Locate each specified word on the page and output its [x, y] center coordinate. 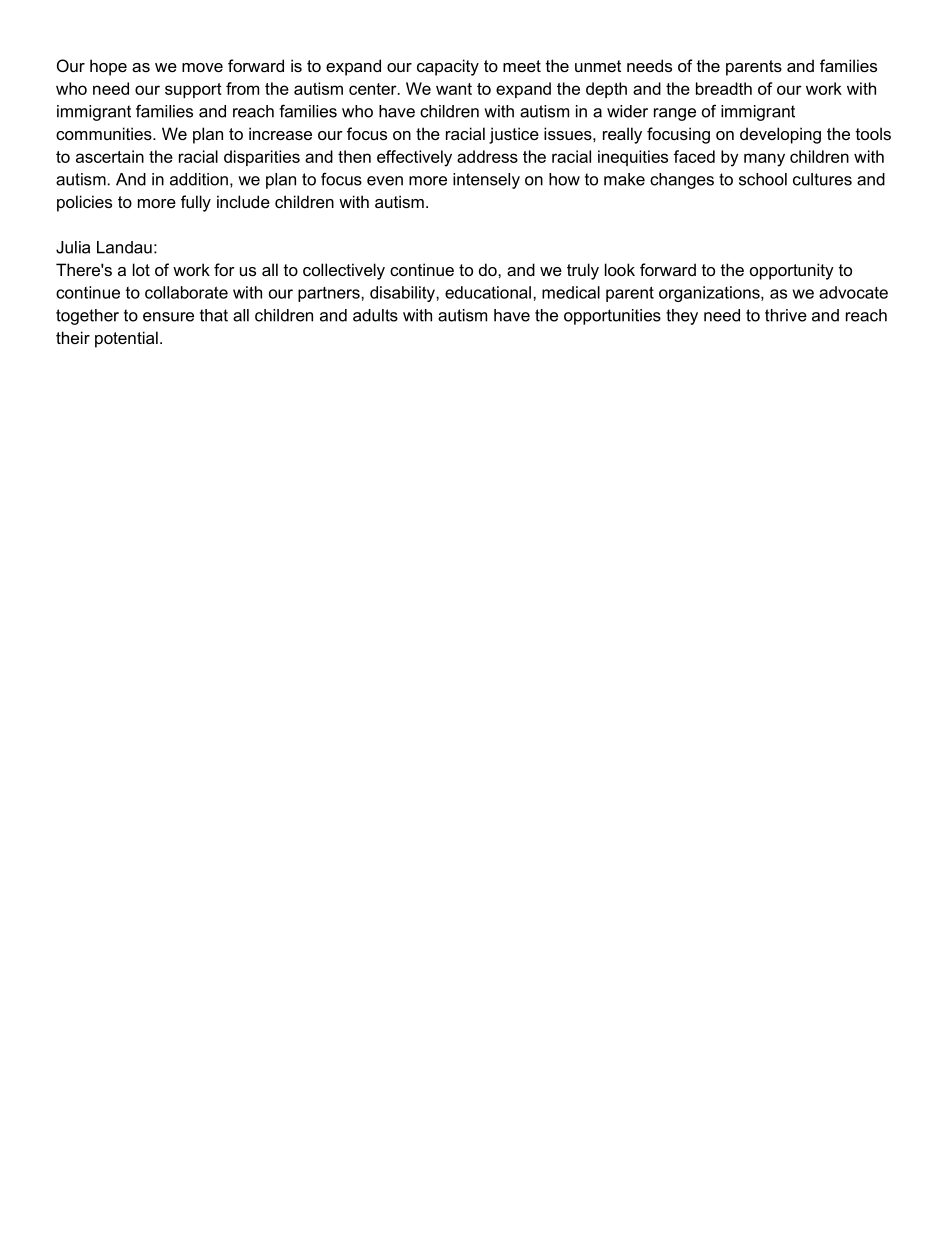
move [202, 67]
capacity [448, 67]
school [763, 179]
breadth [724, 88]
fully [196, 203]
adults [375, 315]
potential [126, 339]
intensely [486, 181]
